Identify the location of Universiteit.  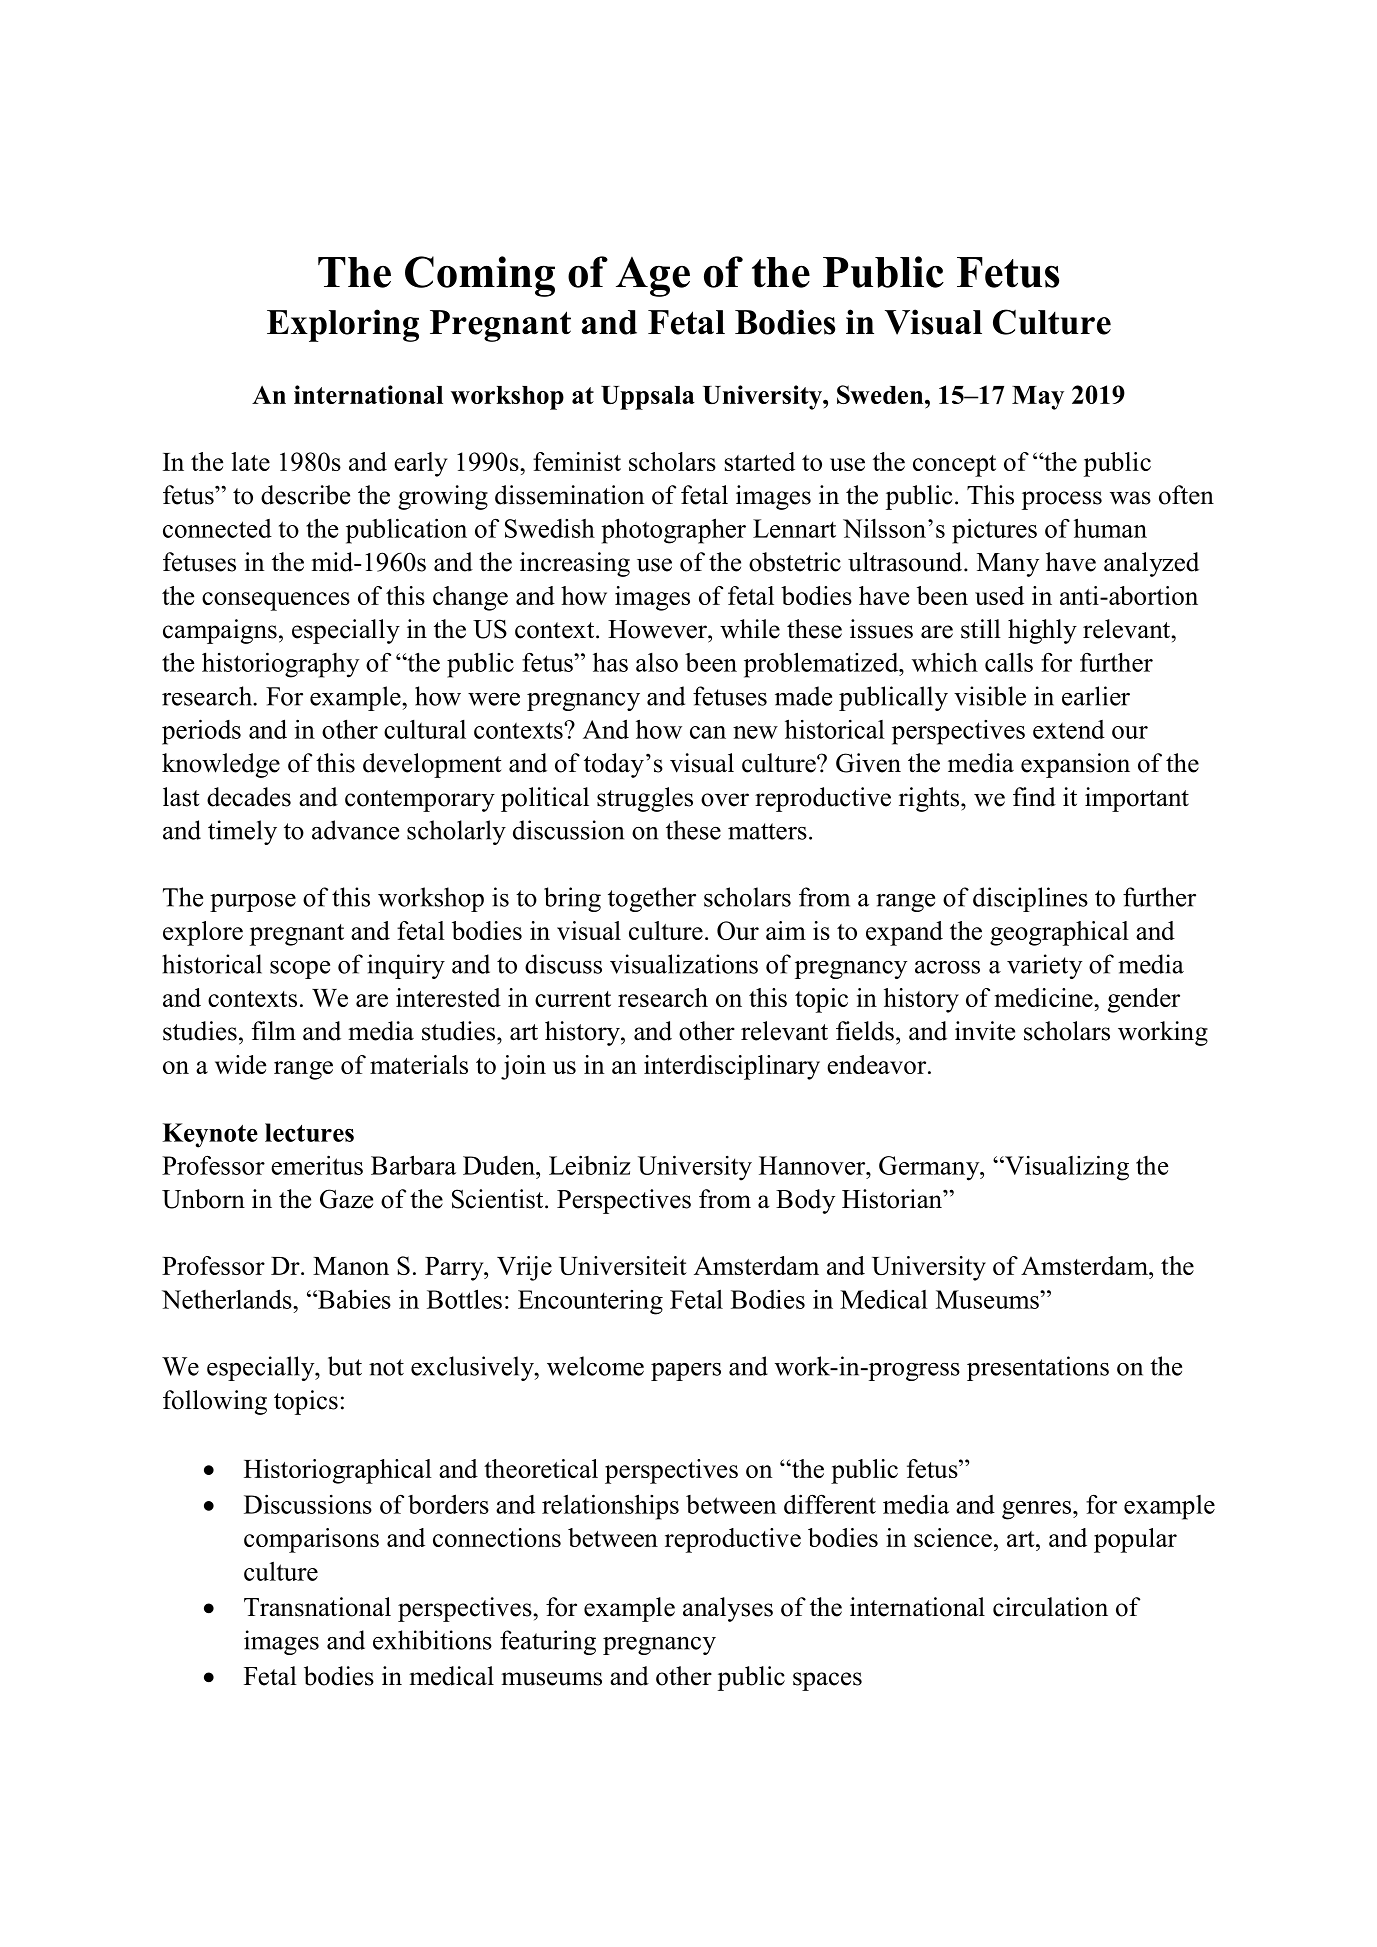
(623, 1265).
